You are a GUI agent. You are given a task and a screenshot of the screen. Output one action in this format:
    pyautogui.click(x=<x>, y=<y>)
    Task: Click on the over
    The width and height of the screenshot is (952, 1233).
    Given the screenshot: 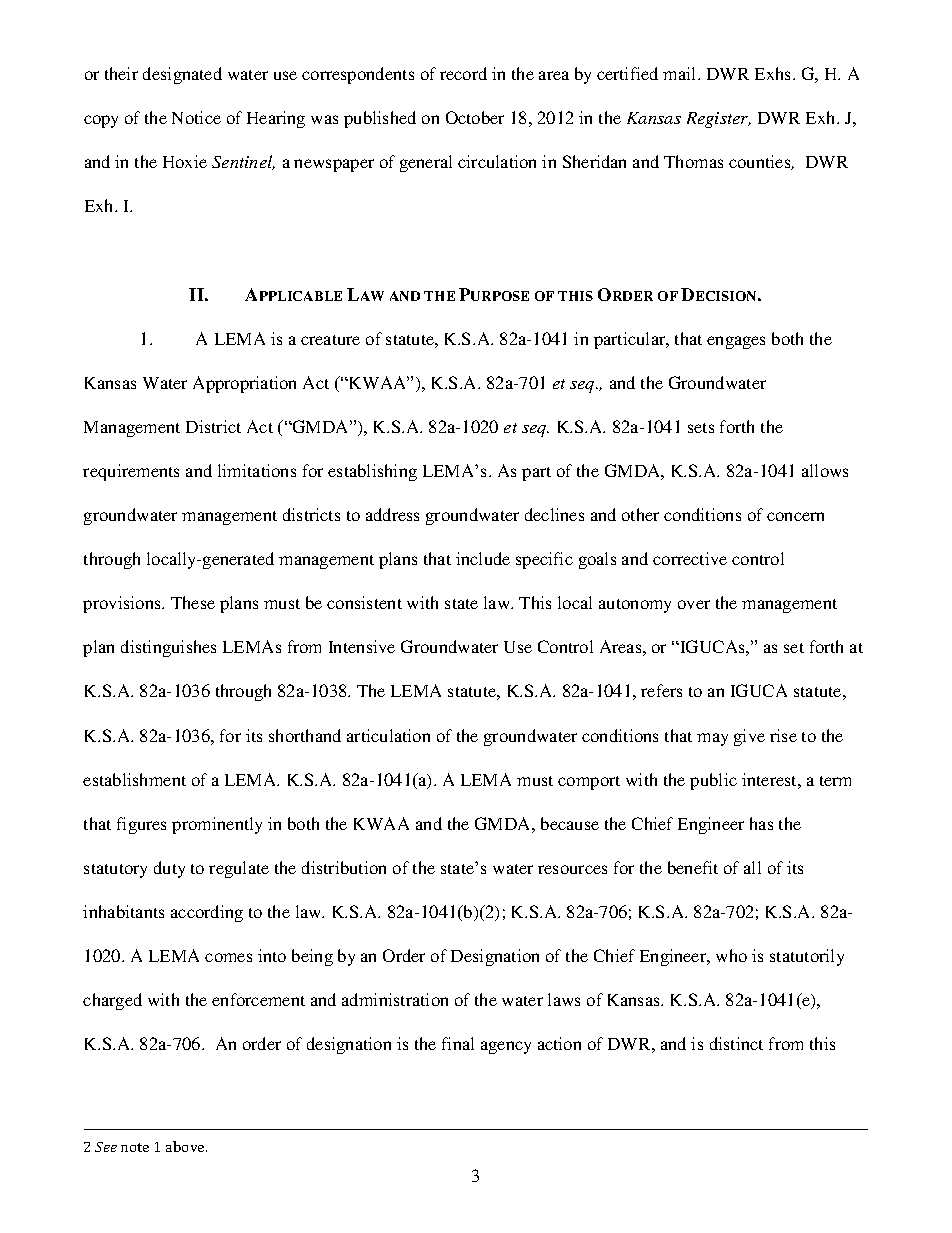 What is the action you would take?
    pyautogui.click(x=694, y=604)
